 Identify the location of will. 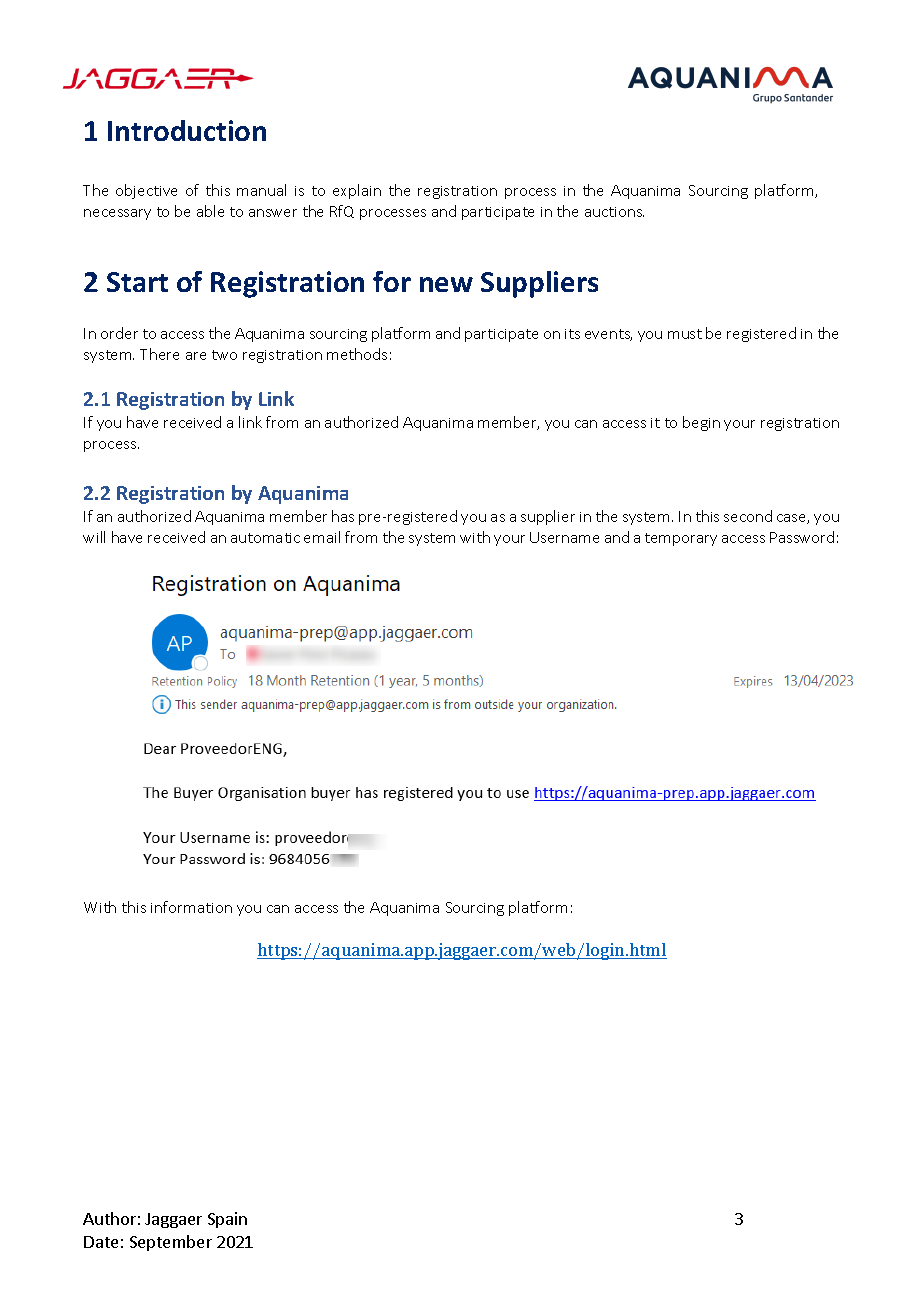
(94, 537).
